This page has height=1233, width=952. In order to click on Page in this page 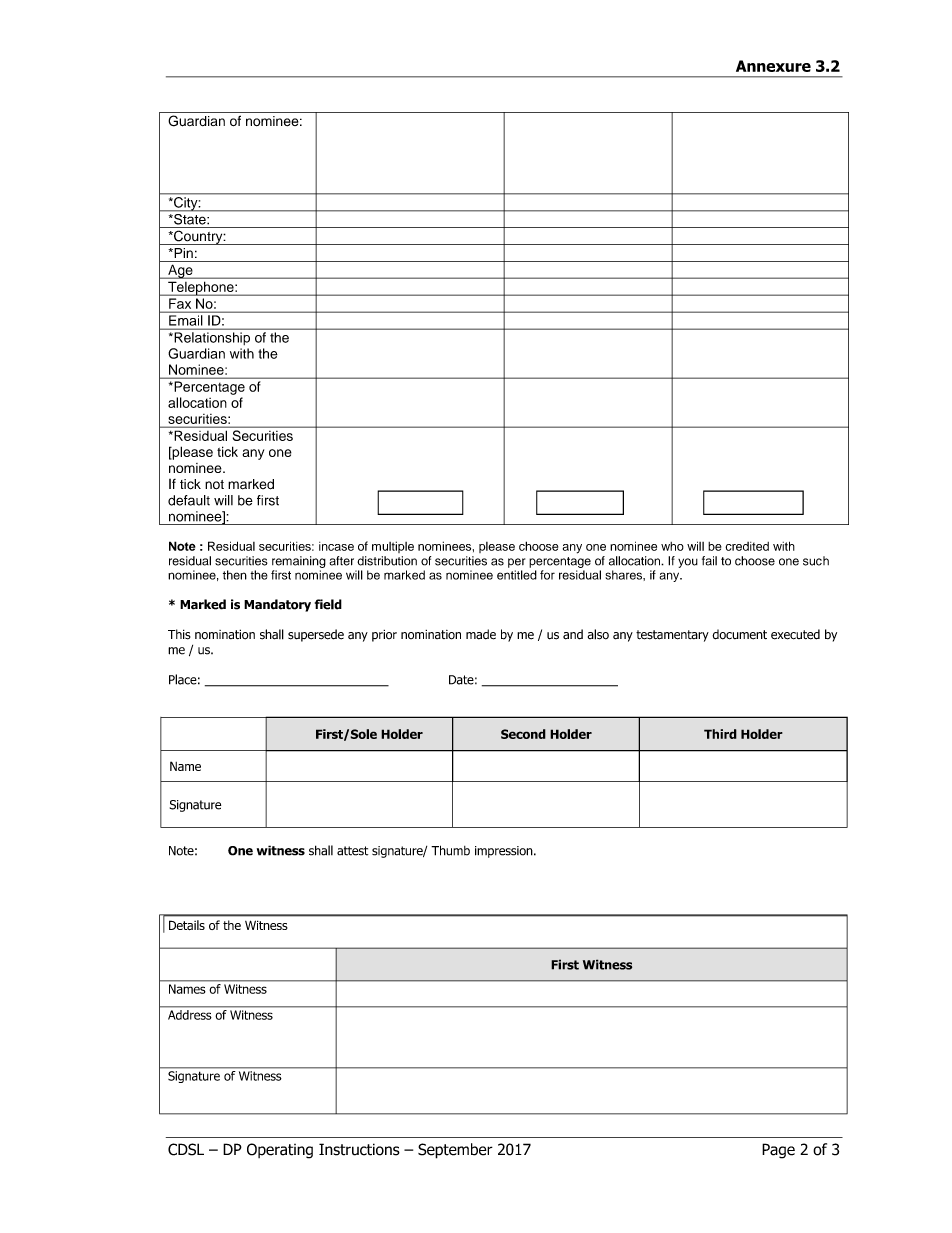, I will do `click(778, 1151)`.
